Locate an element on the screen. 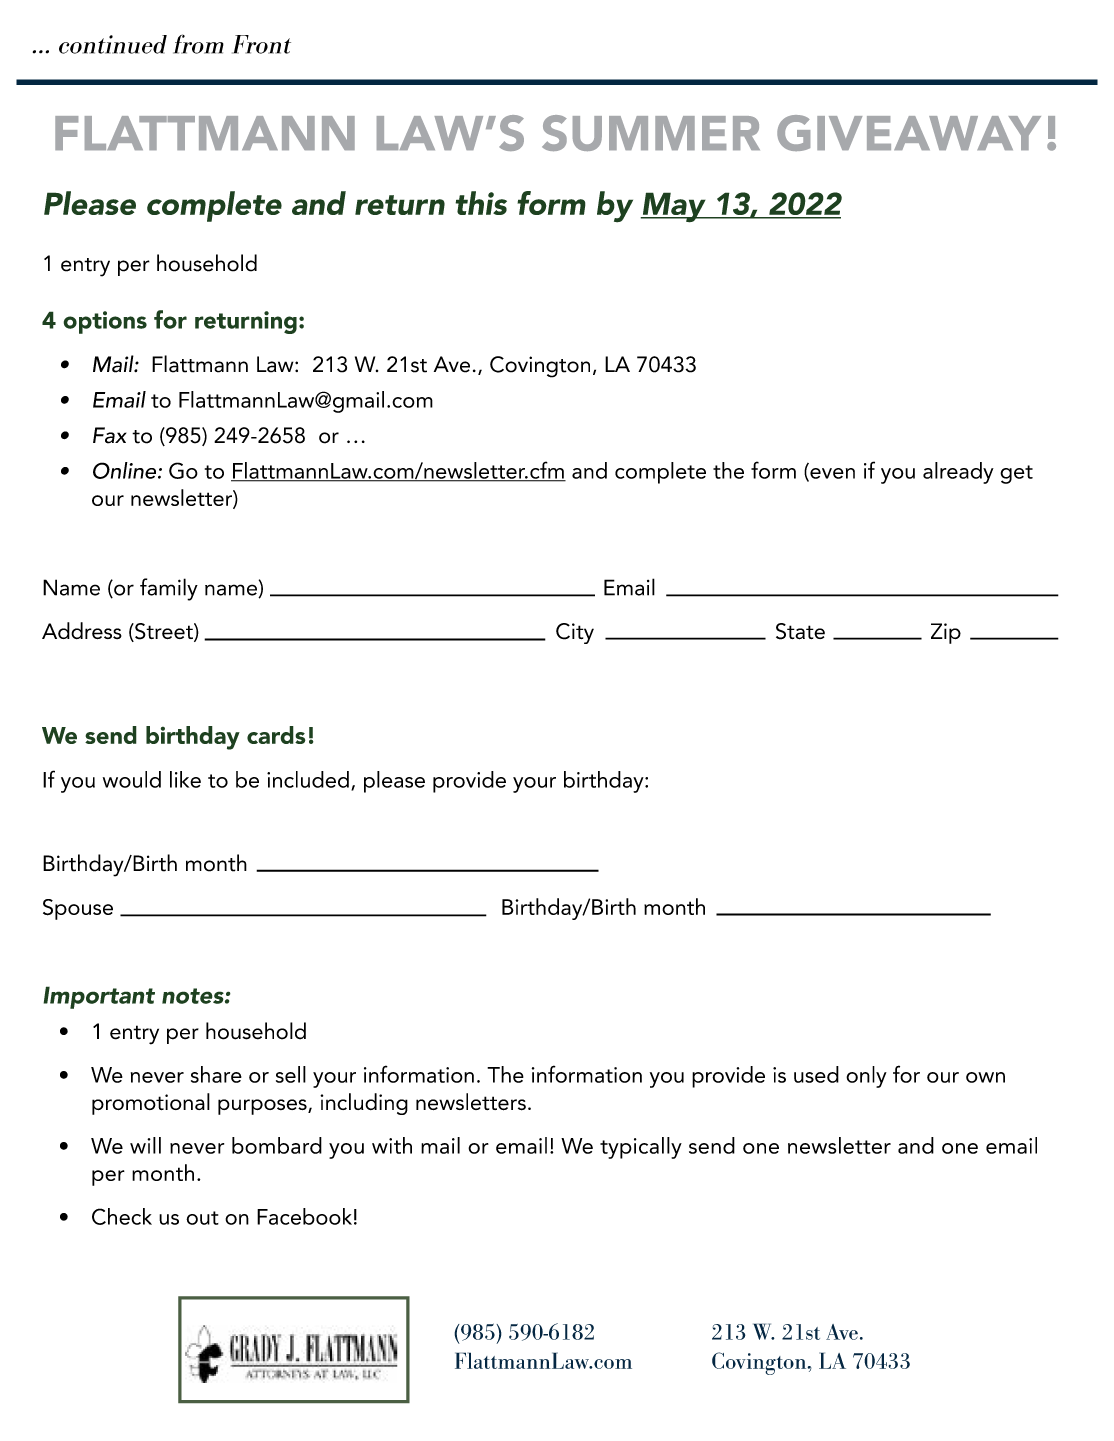 This screenshot has width=1114, height=1441. only is located at coordinates (866, 1077).
